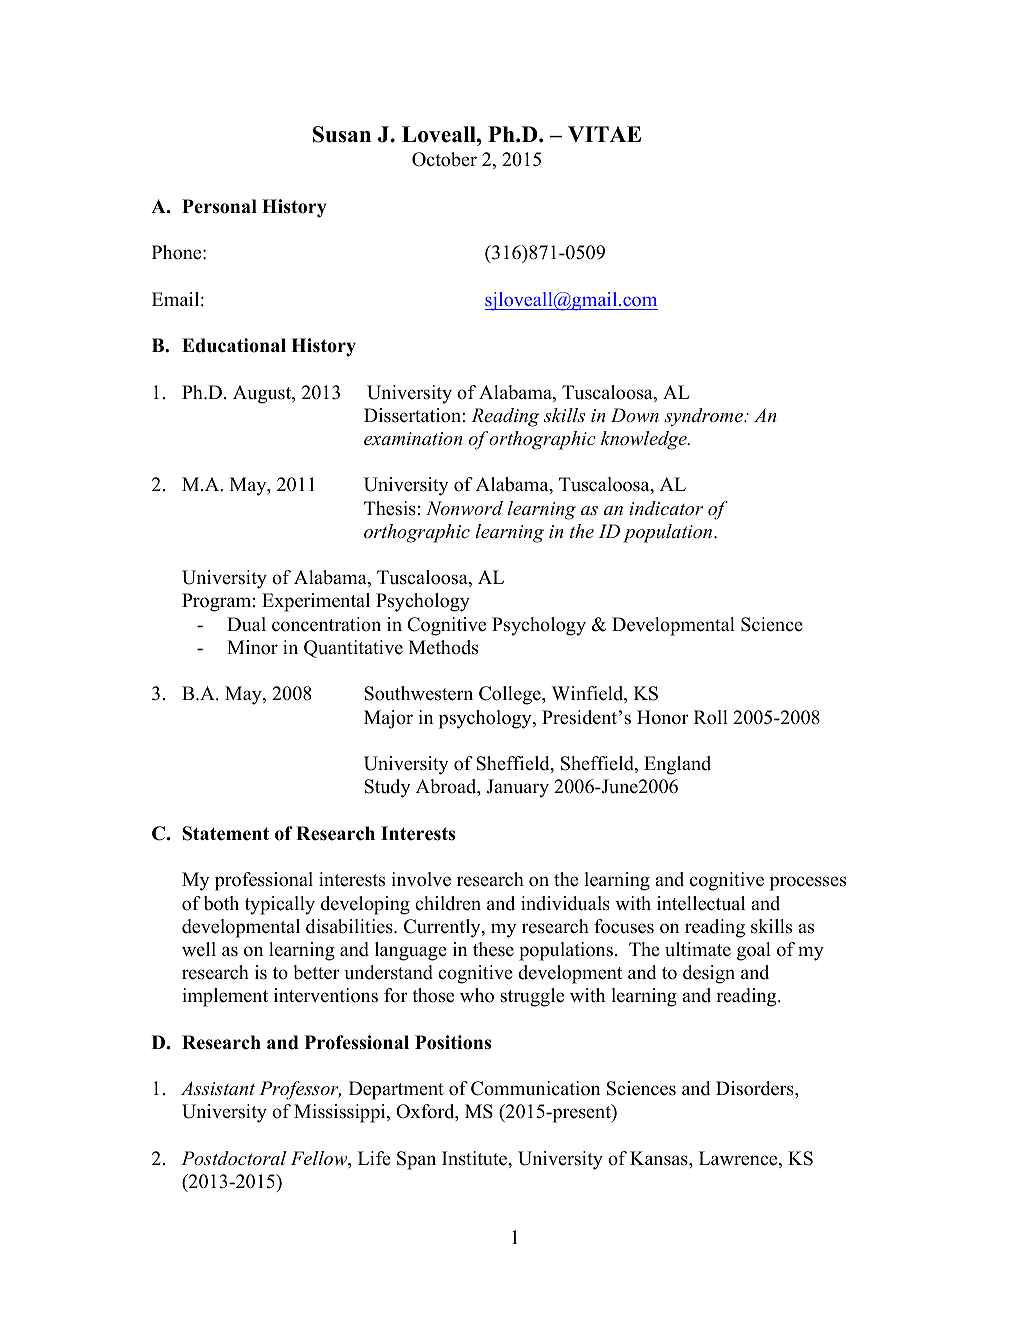  I want to click on intellectual, so click(701, 903).
